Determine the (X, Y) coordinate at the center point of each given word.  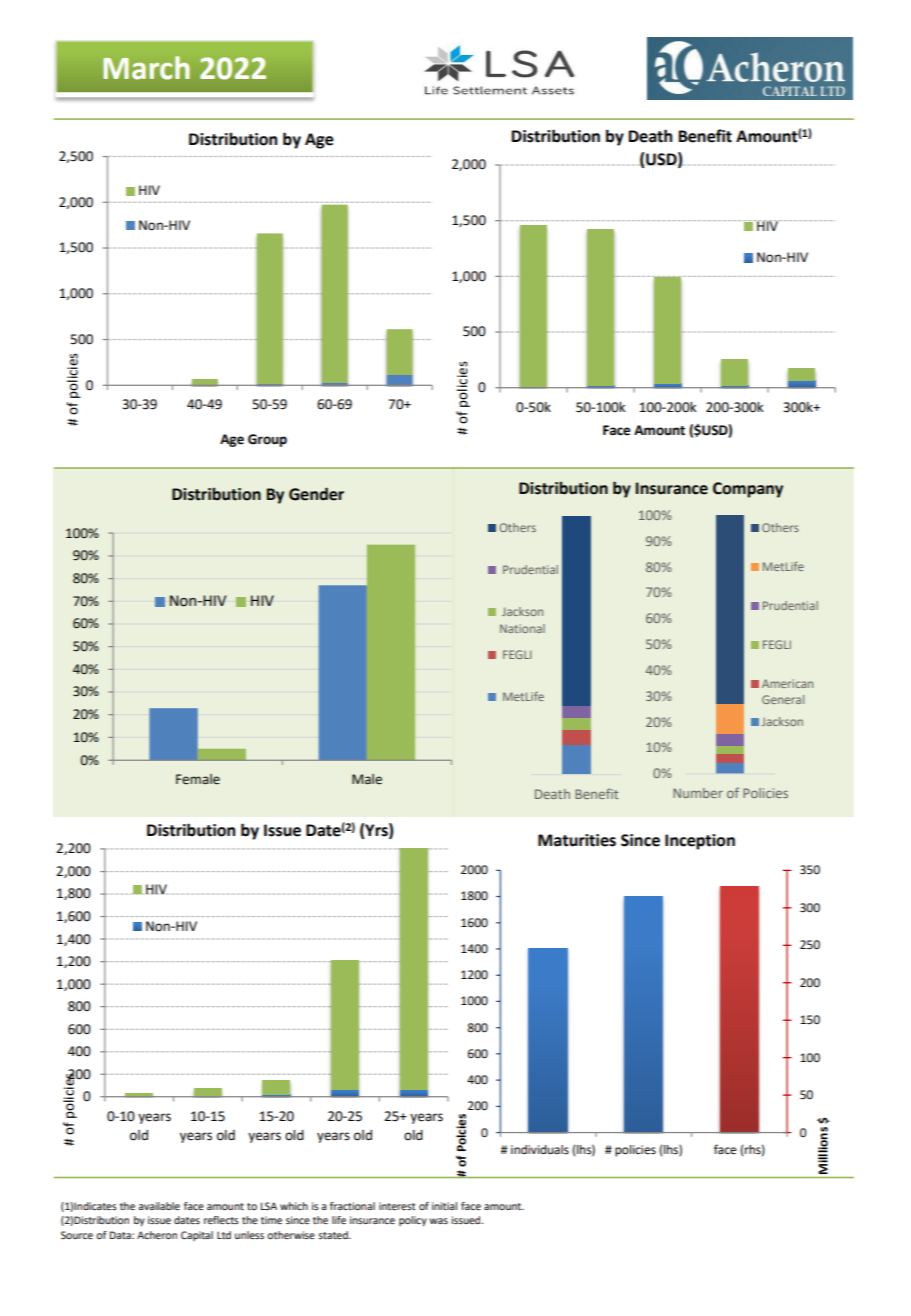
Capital (197, 1236)
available (159, 1206)
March (146, 68)
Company (748, 490)
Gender (316, 494)
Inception (700, 842)
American (787, 683)
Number (698, 793)
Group (267, 440)
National (522, 628)
